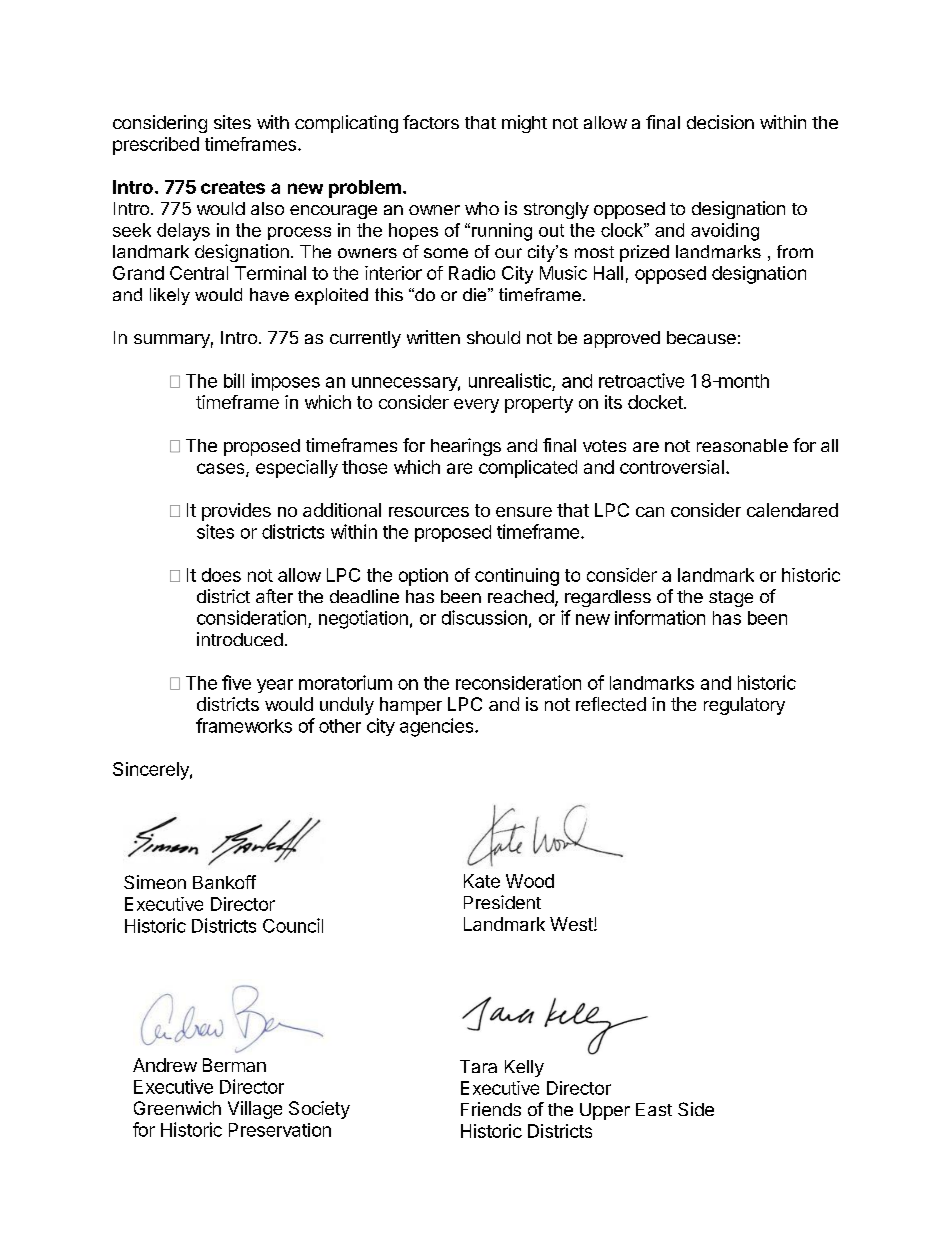  Describe the element at coordinates (656, 402) in the page. I see `docket` at that location.
